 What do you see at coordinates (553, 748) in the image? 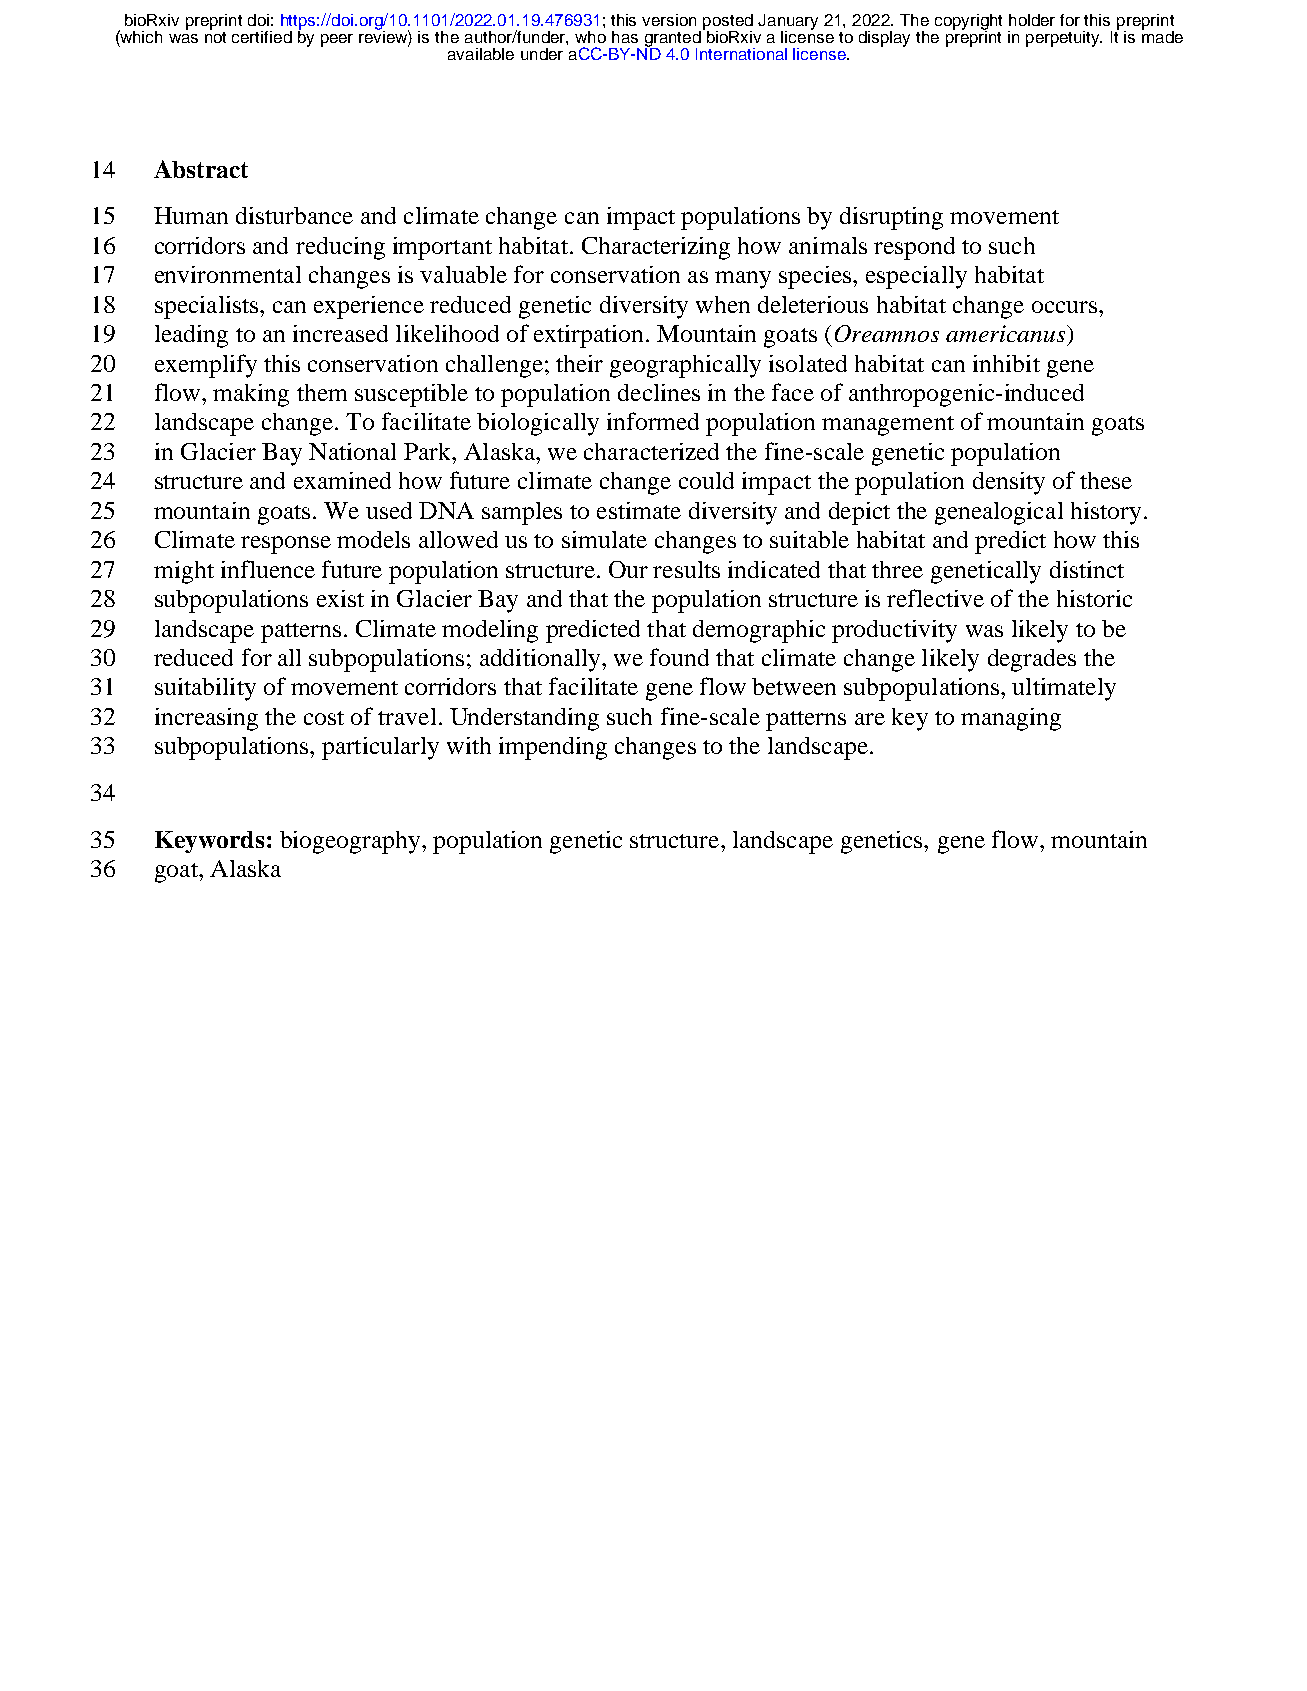
I see `impending` at bounding box center [553, 748].
